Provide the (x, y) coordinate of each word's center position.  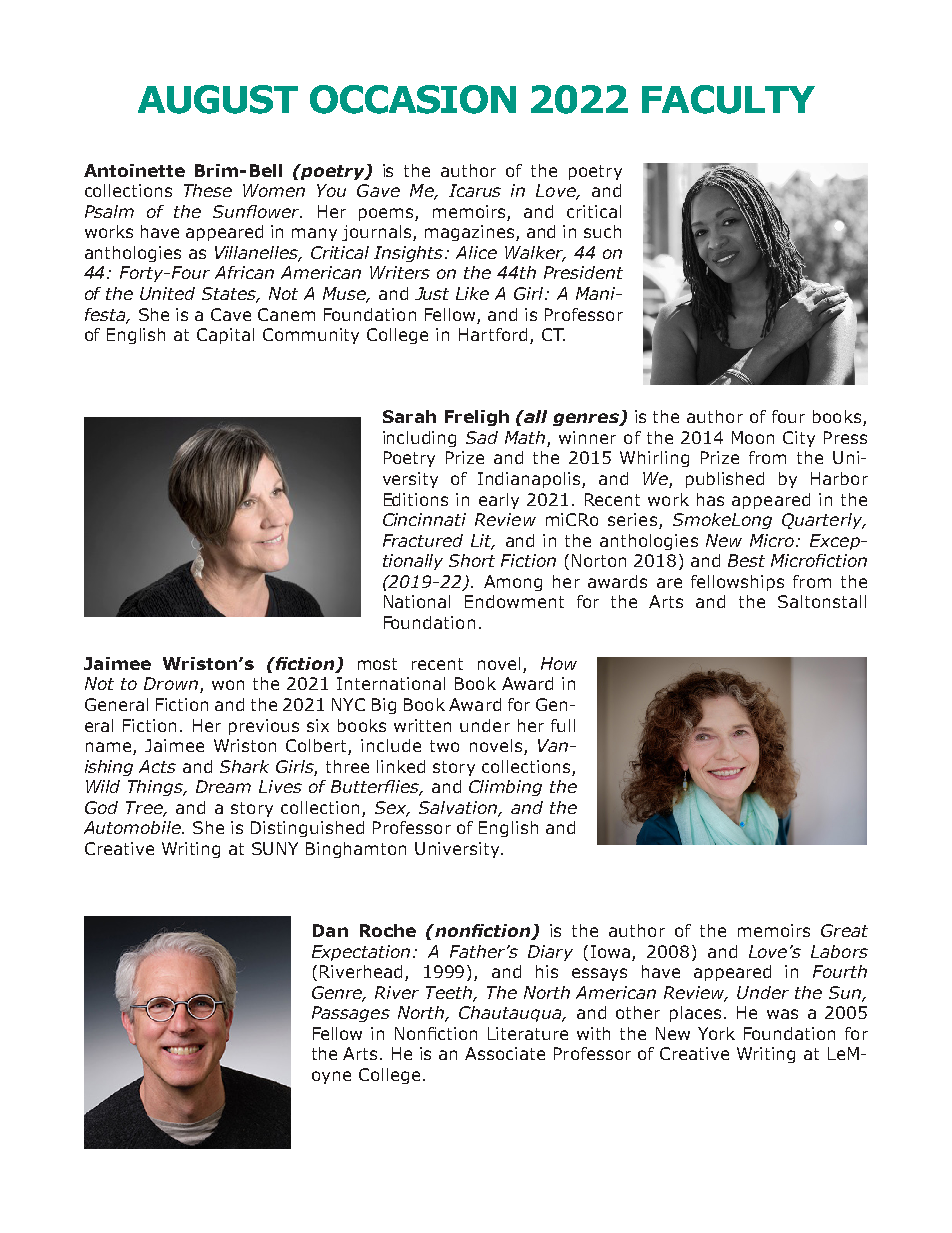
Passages (351, 1014)
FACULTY (728, 99)
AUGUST (218, 99)
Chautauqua (511, 1014)
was (782, 1014)
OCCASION (413, 99)
